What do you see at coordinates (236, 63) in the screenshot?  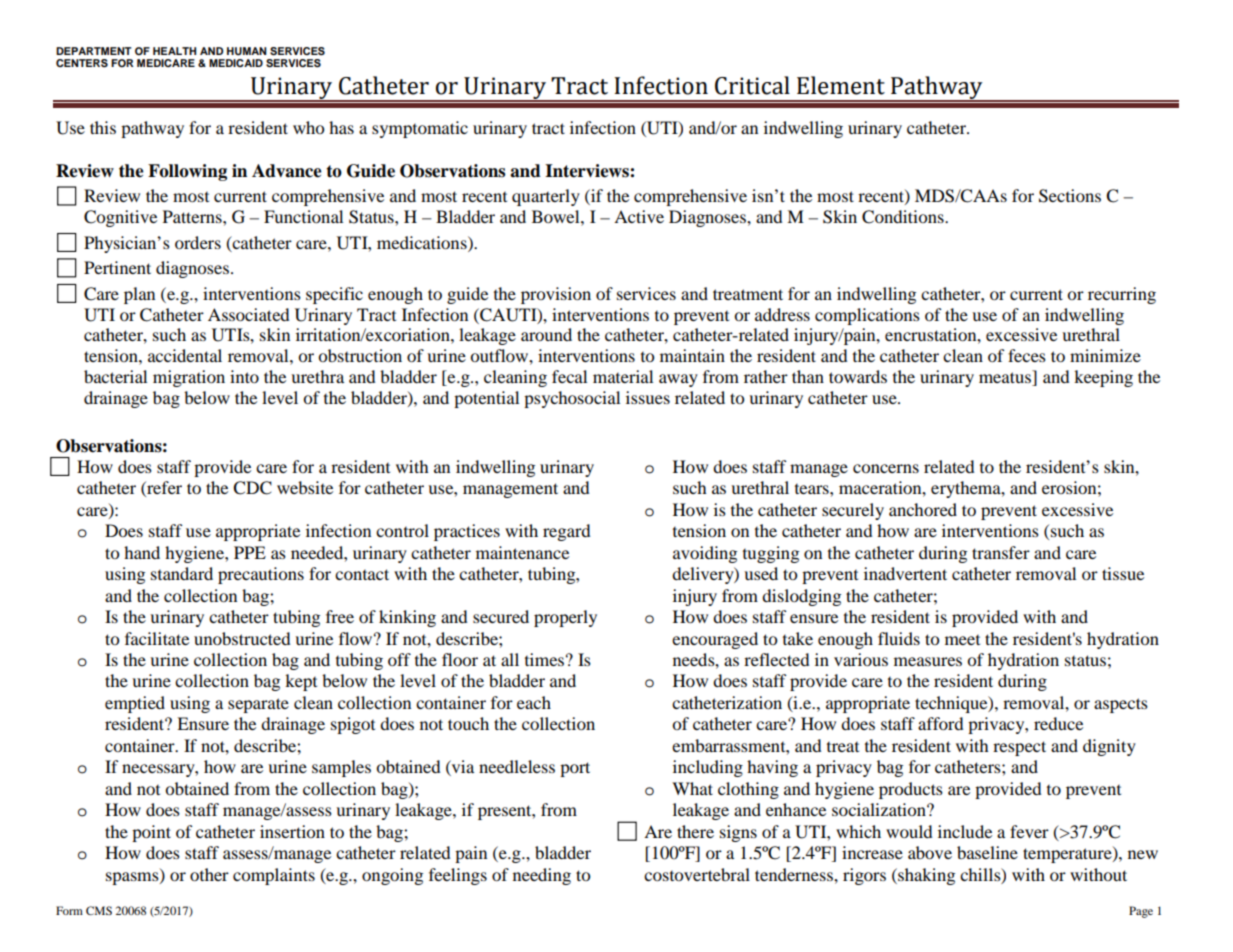 I see `MEDICAID` at bounding box center [236, 63].
